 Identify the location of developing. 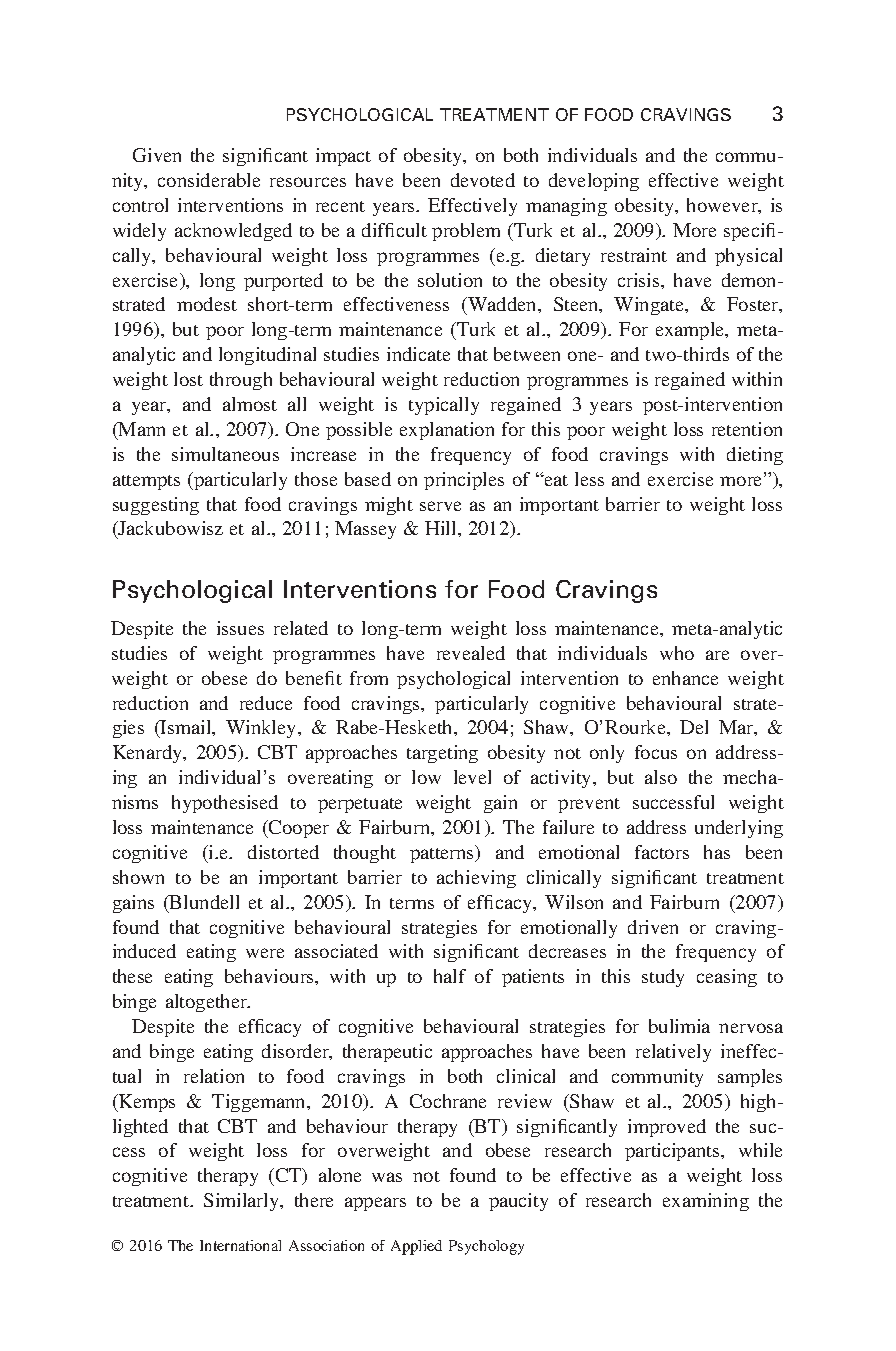
(594, 182).
